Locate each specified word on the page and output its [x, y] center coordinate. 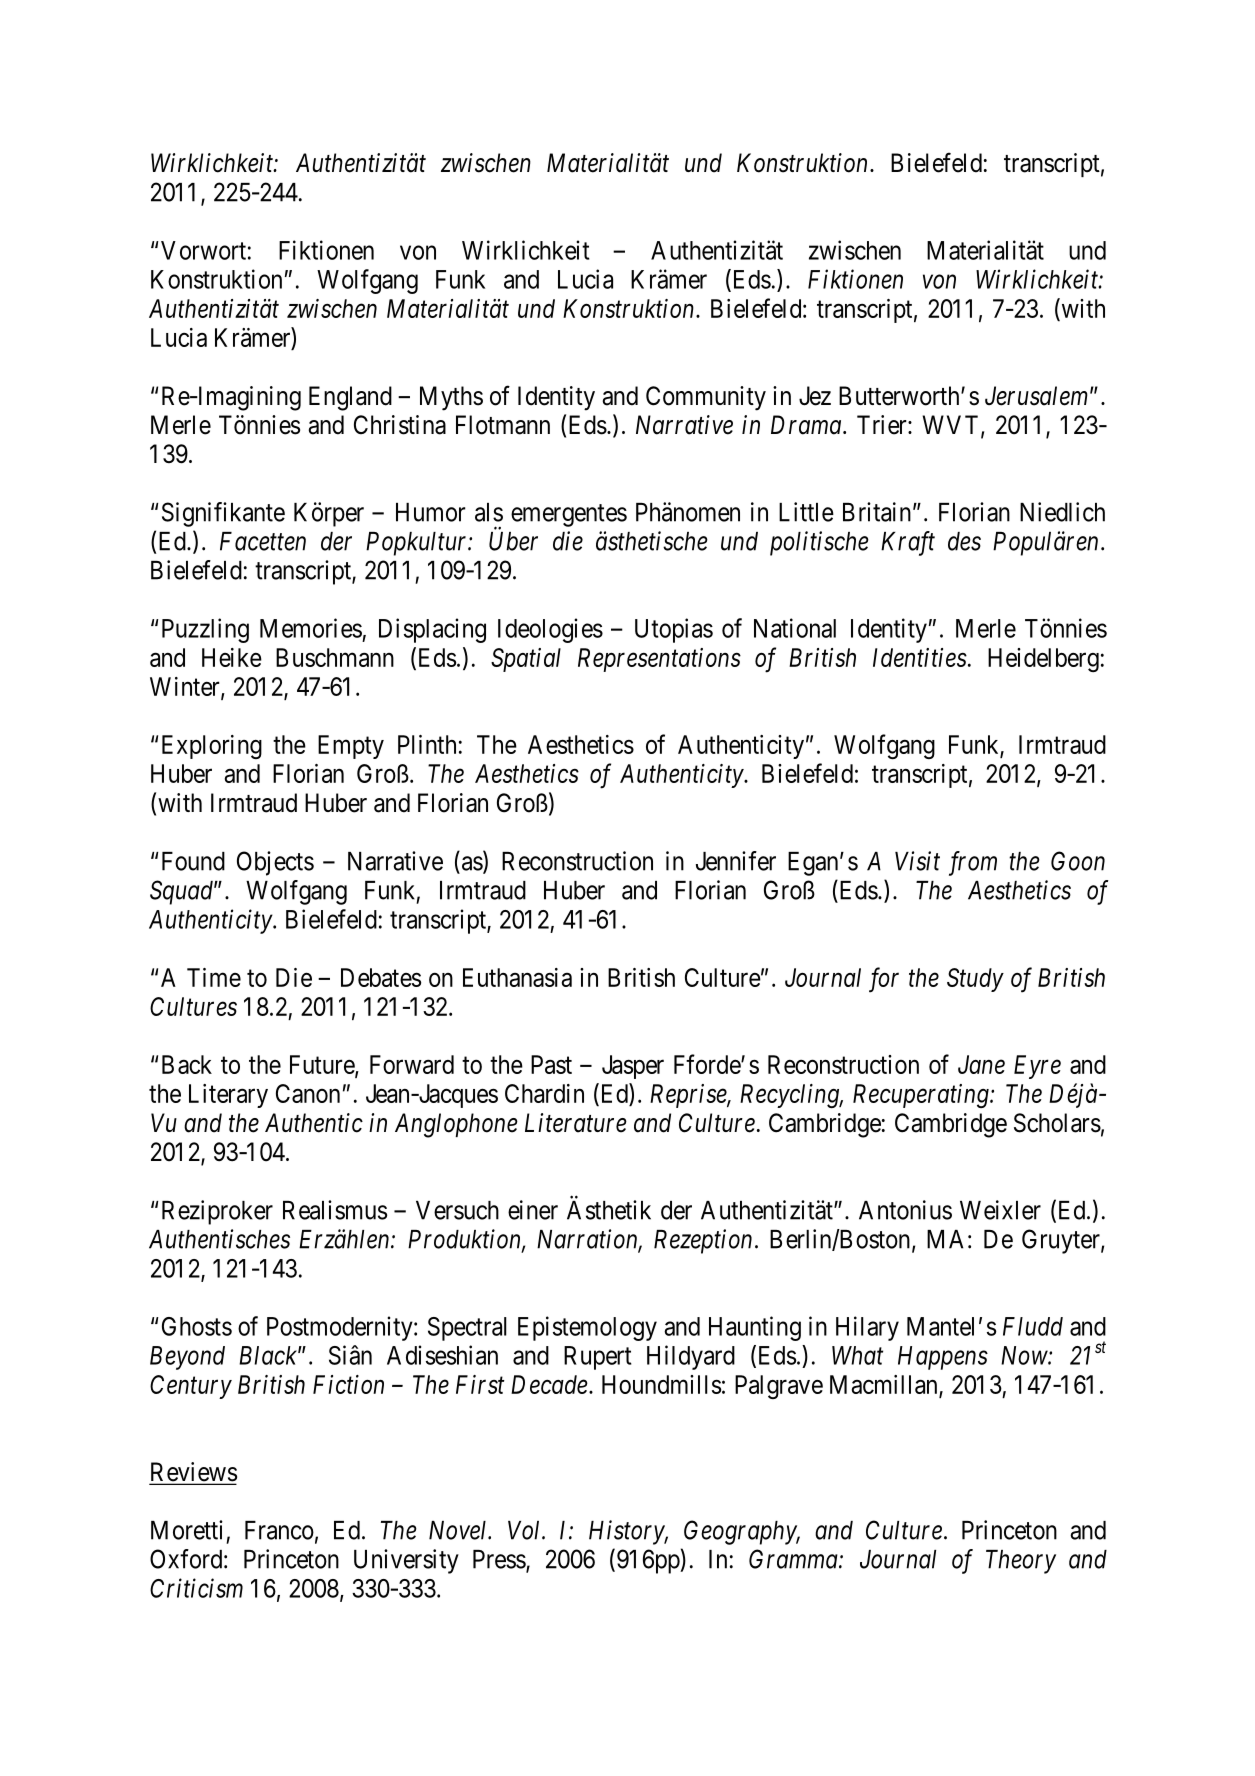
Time [214, 977]
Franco [279, 1530]
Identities [920, 657]
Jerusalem [1036, 396]
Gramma [794, 1559]
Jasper [633, 1067]
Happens [943, 1358]
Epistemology [587, 1328]
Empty [351, 747]
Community [706, 398]
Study [975, 980]
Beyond [187, 1358]
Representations [659, 660]
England [350, 398]
